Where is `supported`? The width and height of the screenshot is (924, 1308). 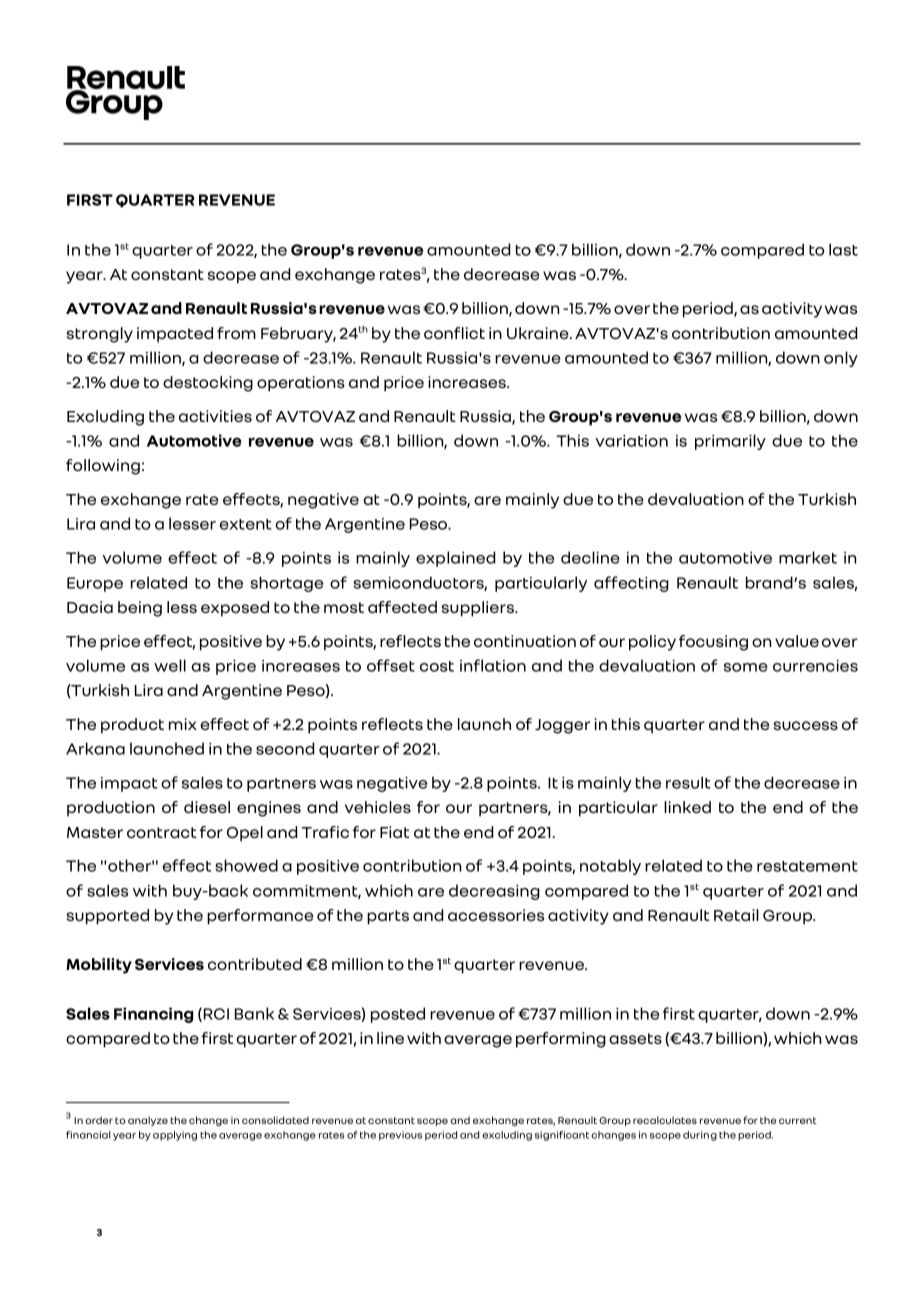 supported is located at coordinates (107, 917).
